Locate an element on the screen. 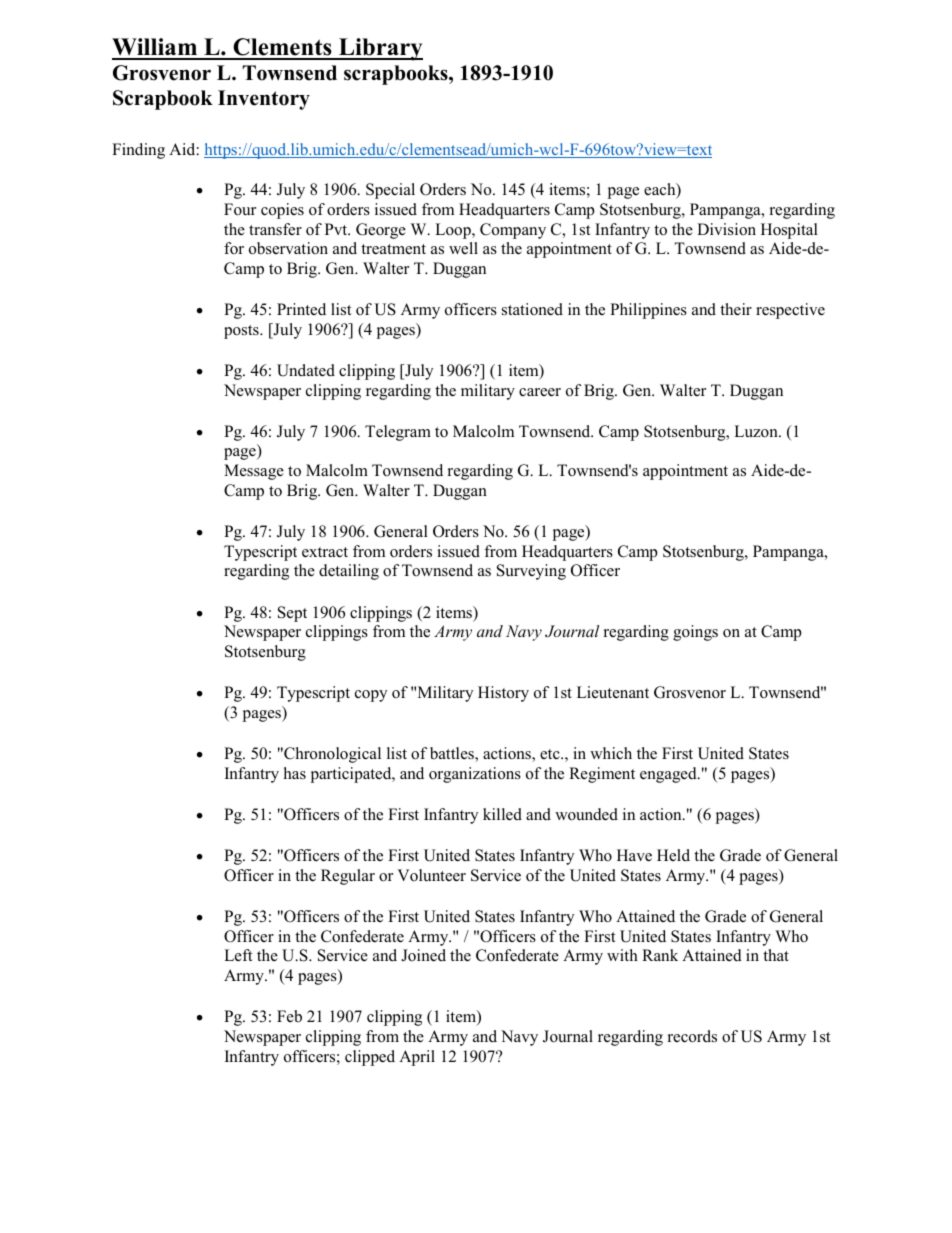 The width and height of the screenshot is (952, 1233). has is located at coordinates (295, 773).
